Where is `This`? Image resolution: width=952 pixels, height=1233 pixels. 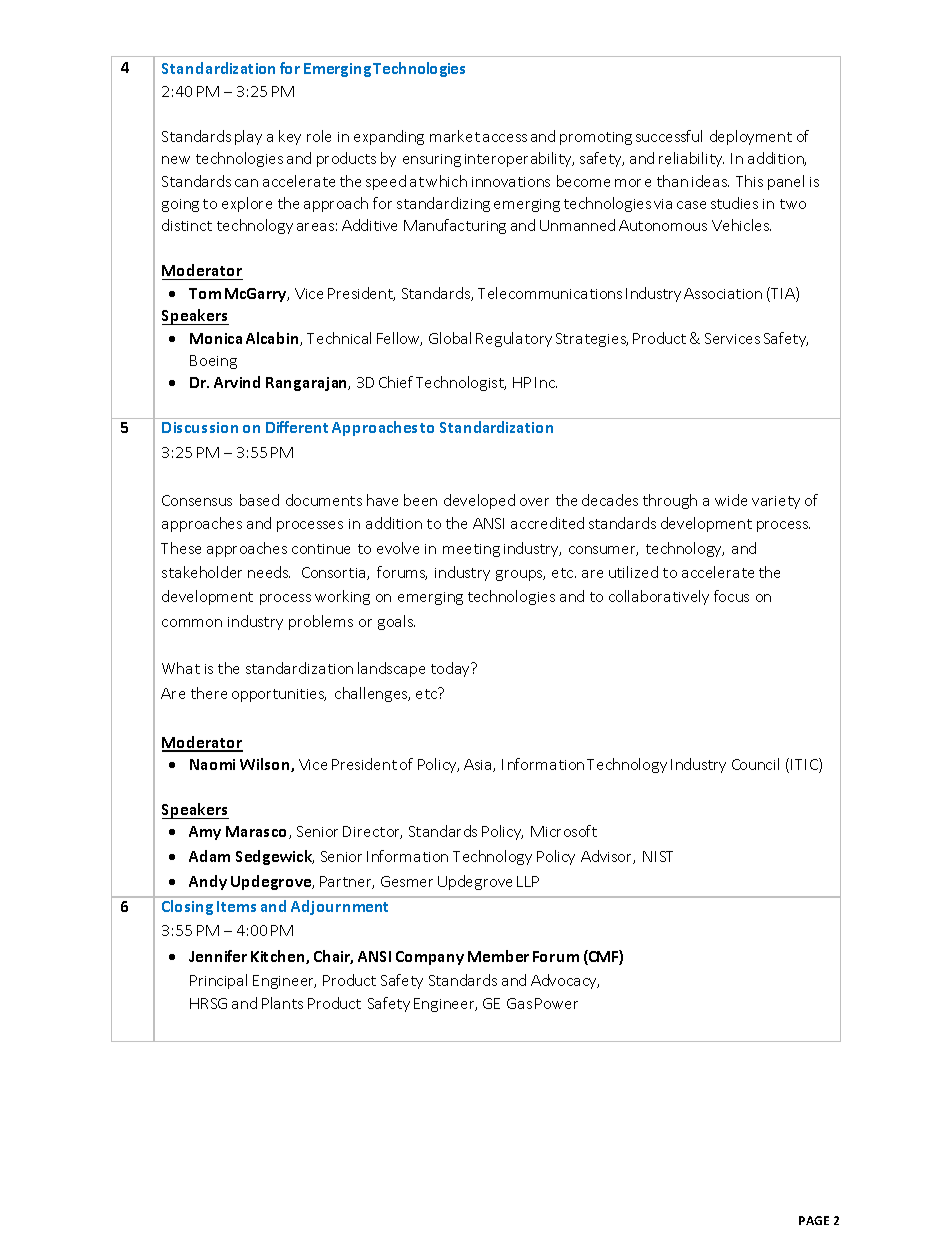
This is located at coordinates (749, 181).
